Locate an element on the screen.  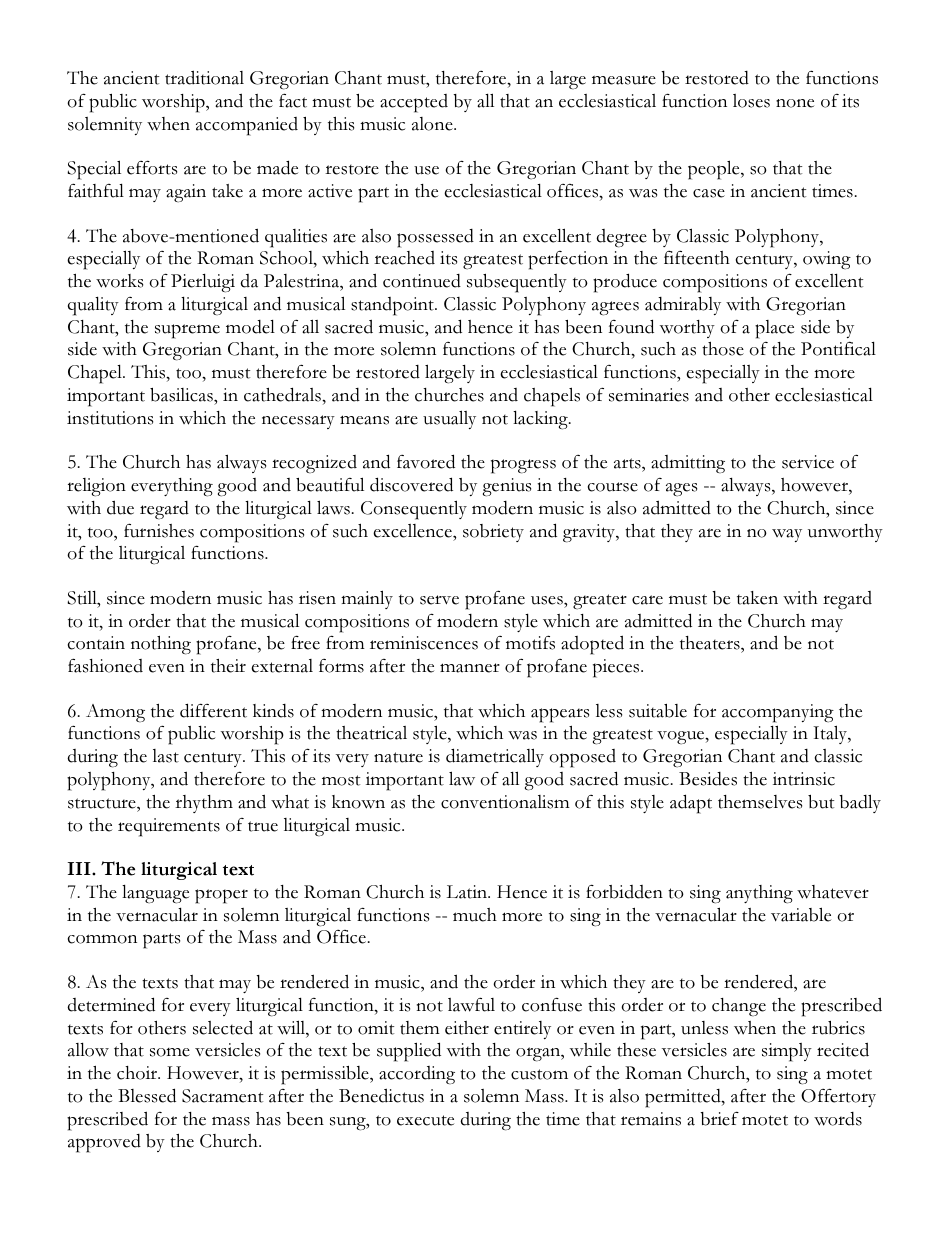
nothing is located at coordinates (161, 645).
